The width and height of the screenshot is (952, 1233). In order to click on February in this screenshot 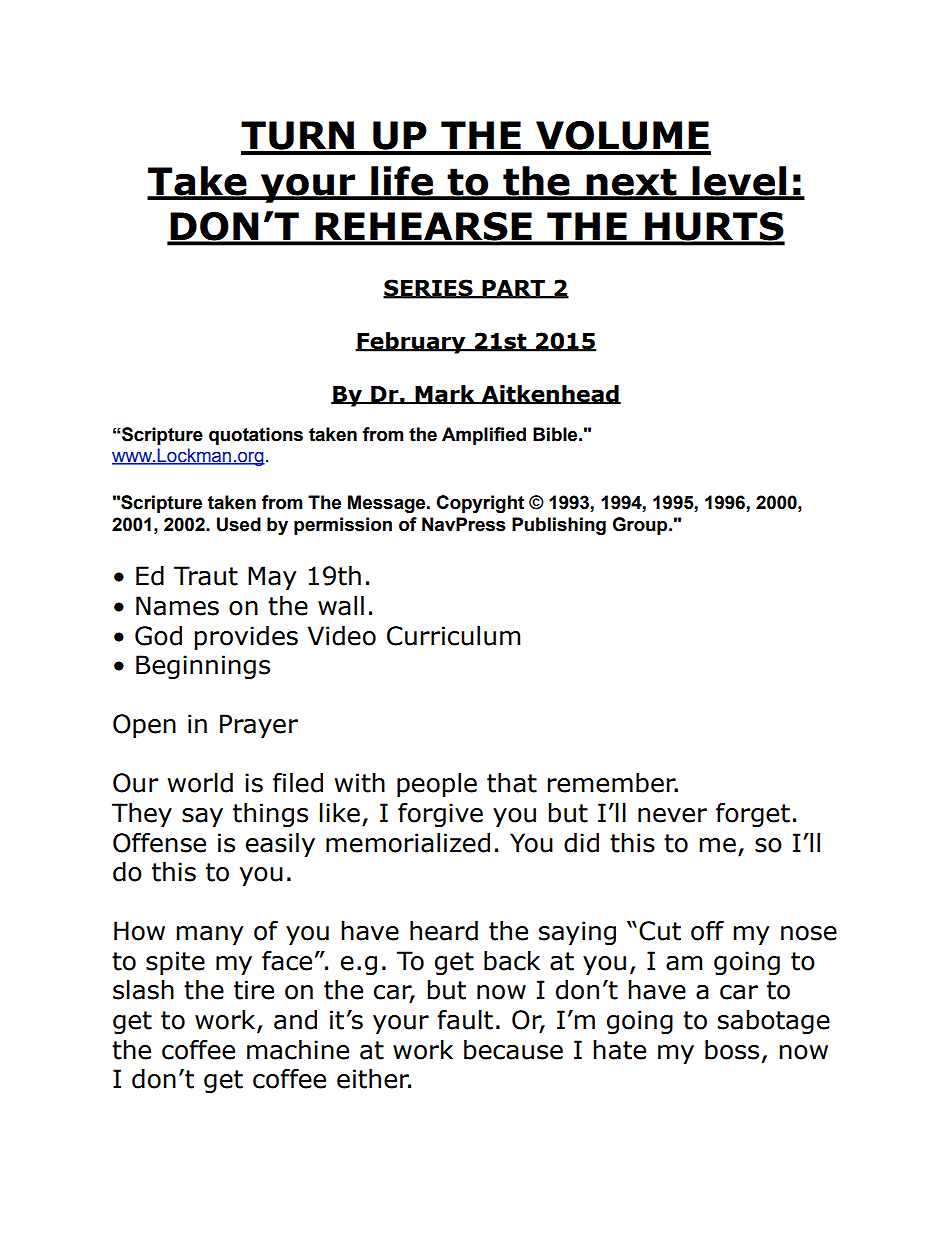, I will do `click(412, 343)`.
